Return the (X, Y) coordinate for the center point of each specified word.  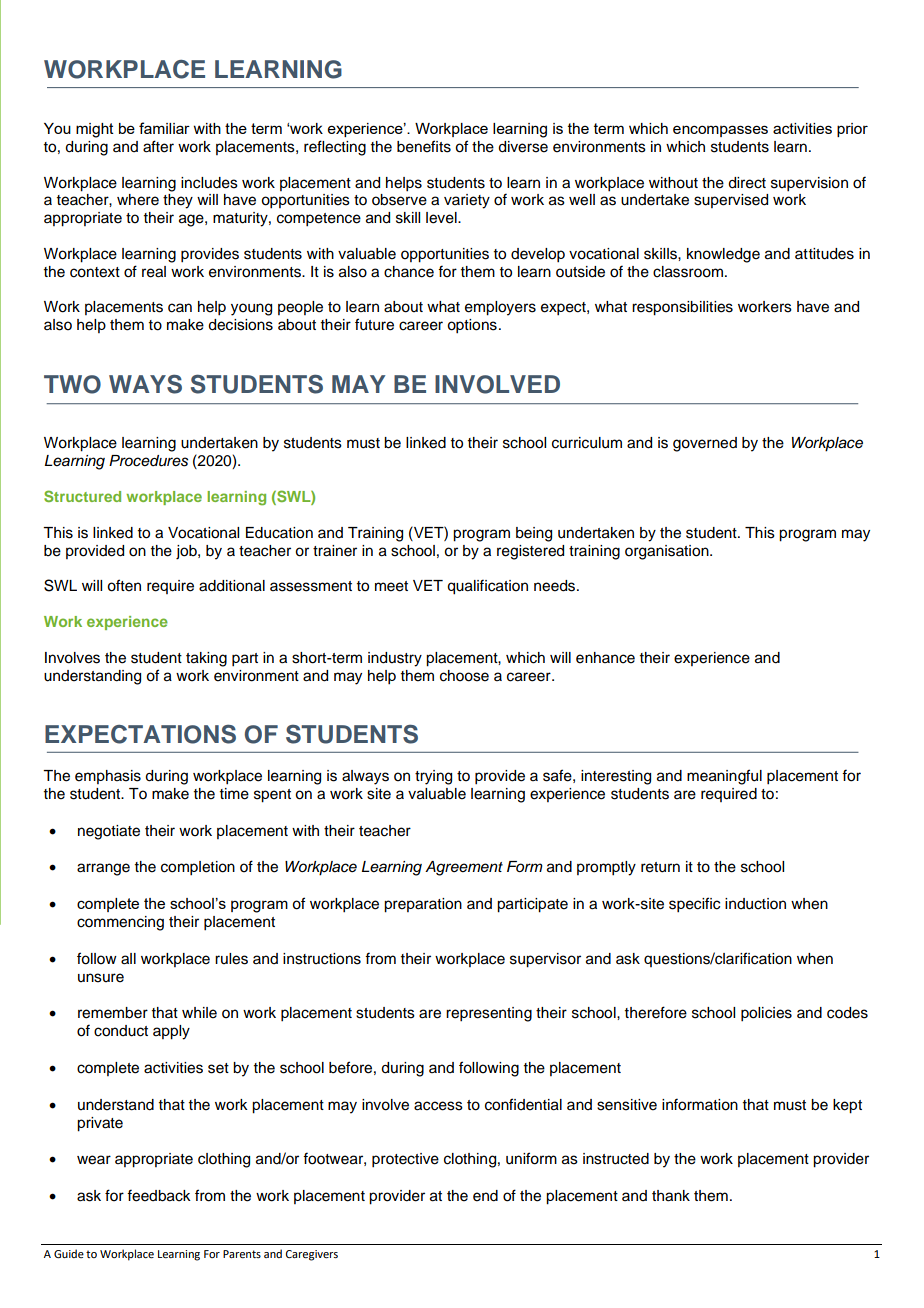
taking (206, 659)
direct (747, 183)
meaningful (724, 777)
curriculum (587, 443)
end (485, 1196)
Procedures (148, 461)
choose (464, 676)
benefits (424, 146)
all (128, 959)
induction (755, 904)
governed (705, 444)
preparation (423, 905)
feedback (159, 1195)
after (158, 146)
